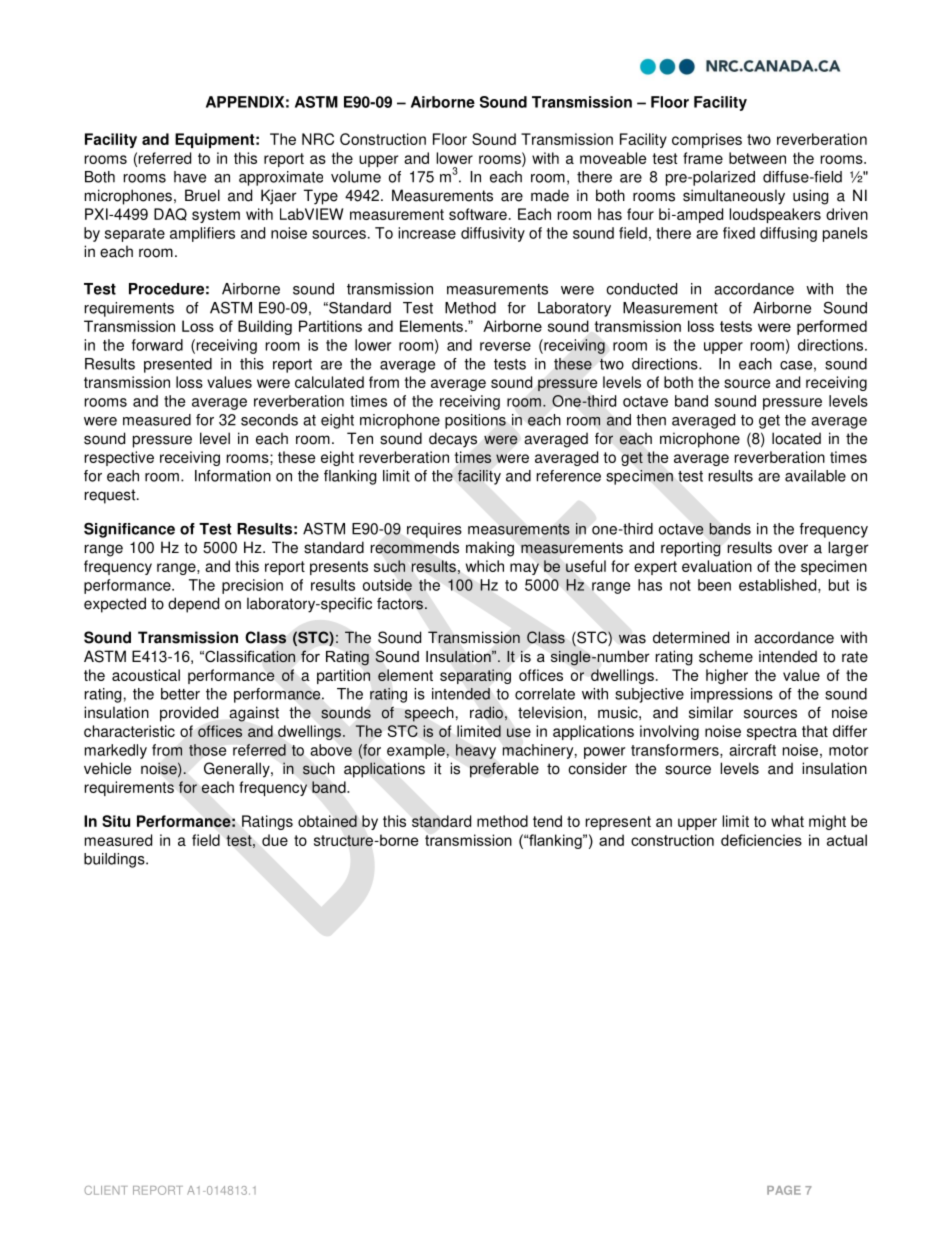 The image size is (952, 1233). What do you see at coordinates (190, 177) in the image?
I see `have` at bounding box center [190, 177].
